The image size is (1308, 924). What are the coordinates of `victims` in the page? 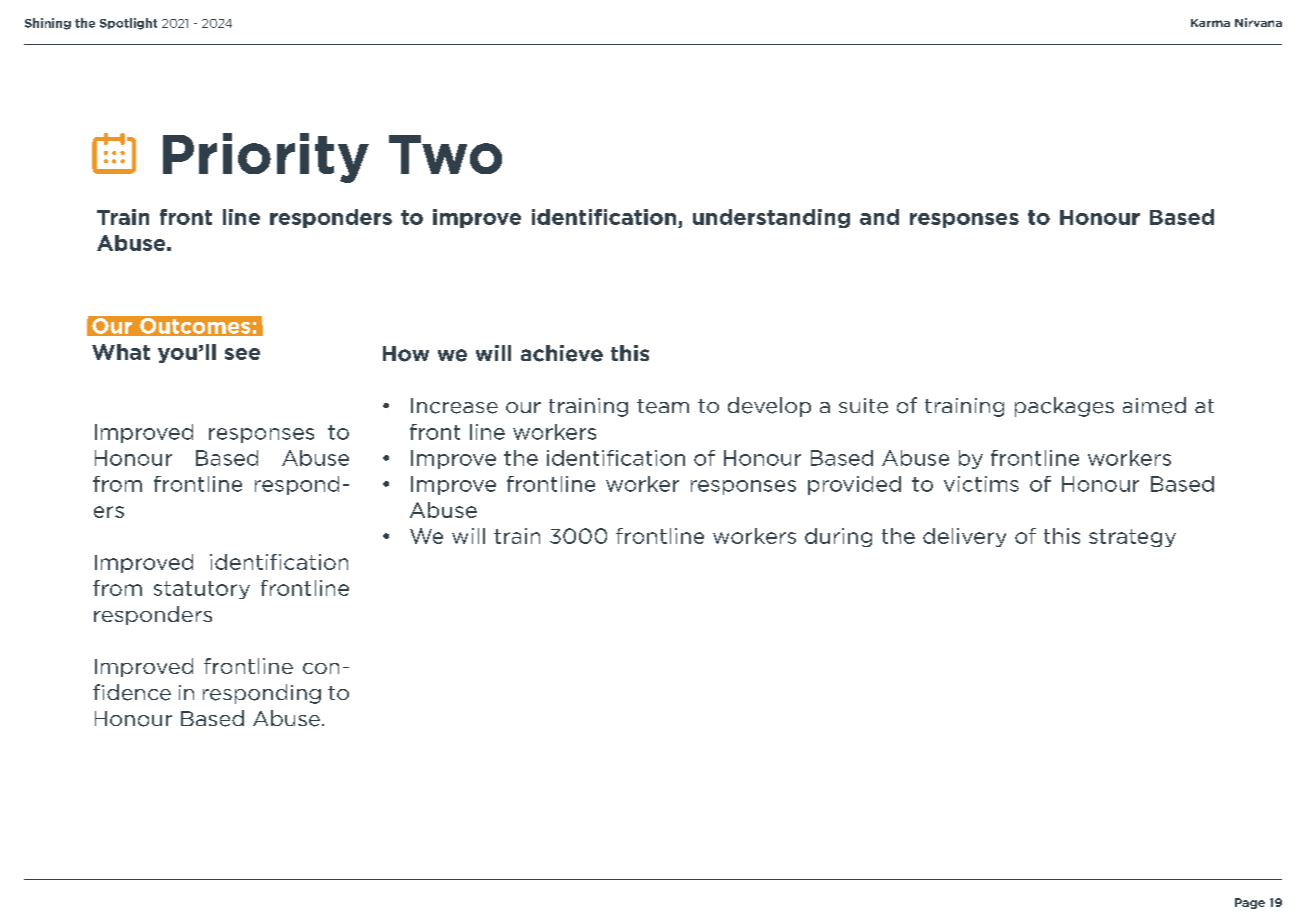 It's located at (981, 484).
